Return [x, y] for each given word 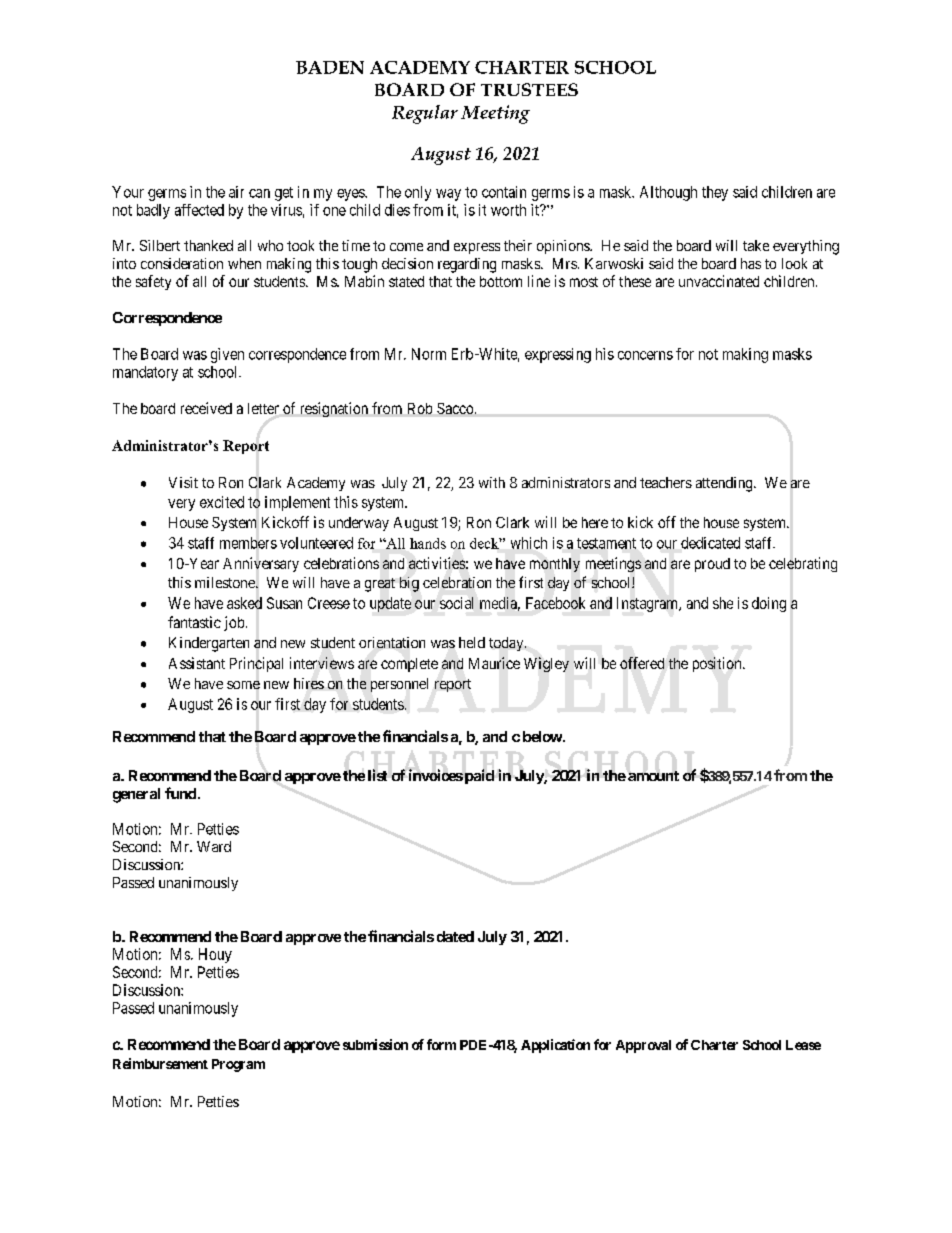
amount [653, 776]
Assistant [197, 663]
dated [455, 936]
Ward [214, 846]
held [472, 642]
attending [725, 484]
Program [238, 1065]
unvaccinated [719, 281]
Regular [425, 114]
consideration [182, 263]
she [723, 603]
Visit [183, 482]
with [492, 482]
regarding [467, 265]
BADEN [330, 67]
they [715, 193]
